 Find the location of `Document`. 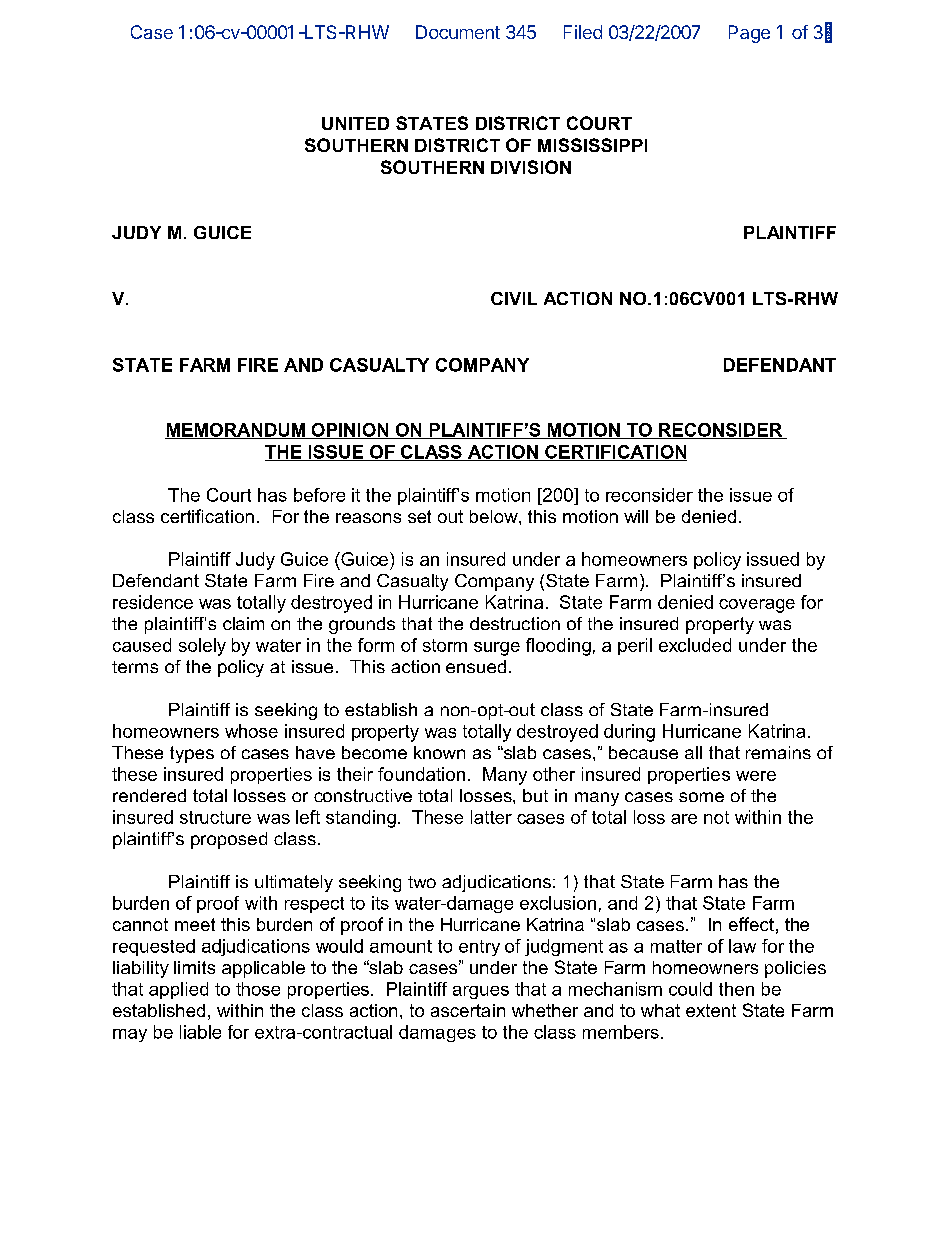

Document is located at coordinates (458, 32).
